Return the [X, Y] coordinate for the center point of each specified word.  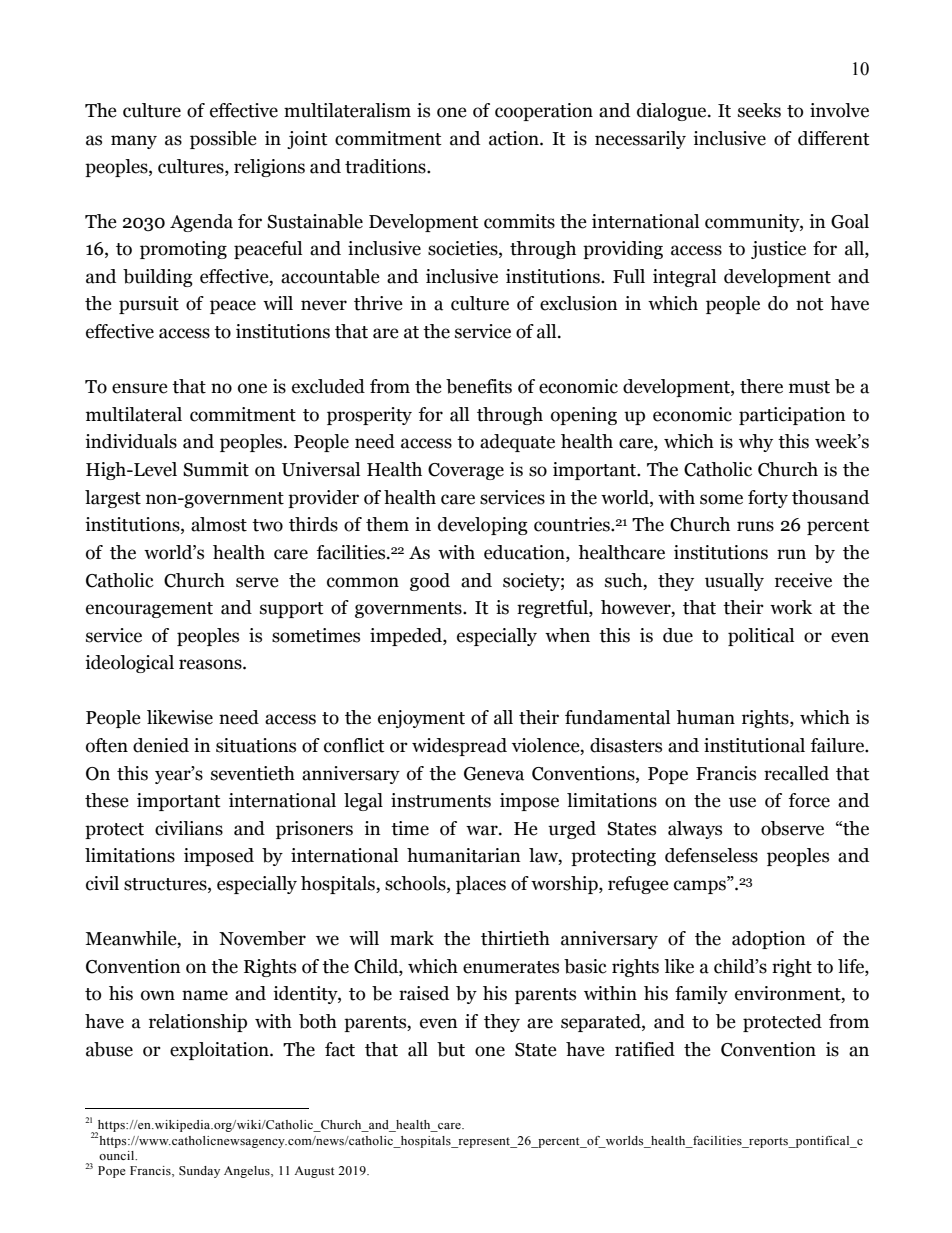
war [483, 830]
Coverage [466, 471]
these [107, 800]
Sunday [199, 1172]
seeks [759, 110]
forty [768, 499]
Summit [216, 469]
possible [223, 140]
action [515, 138]
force [809, 800]
